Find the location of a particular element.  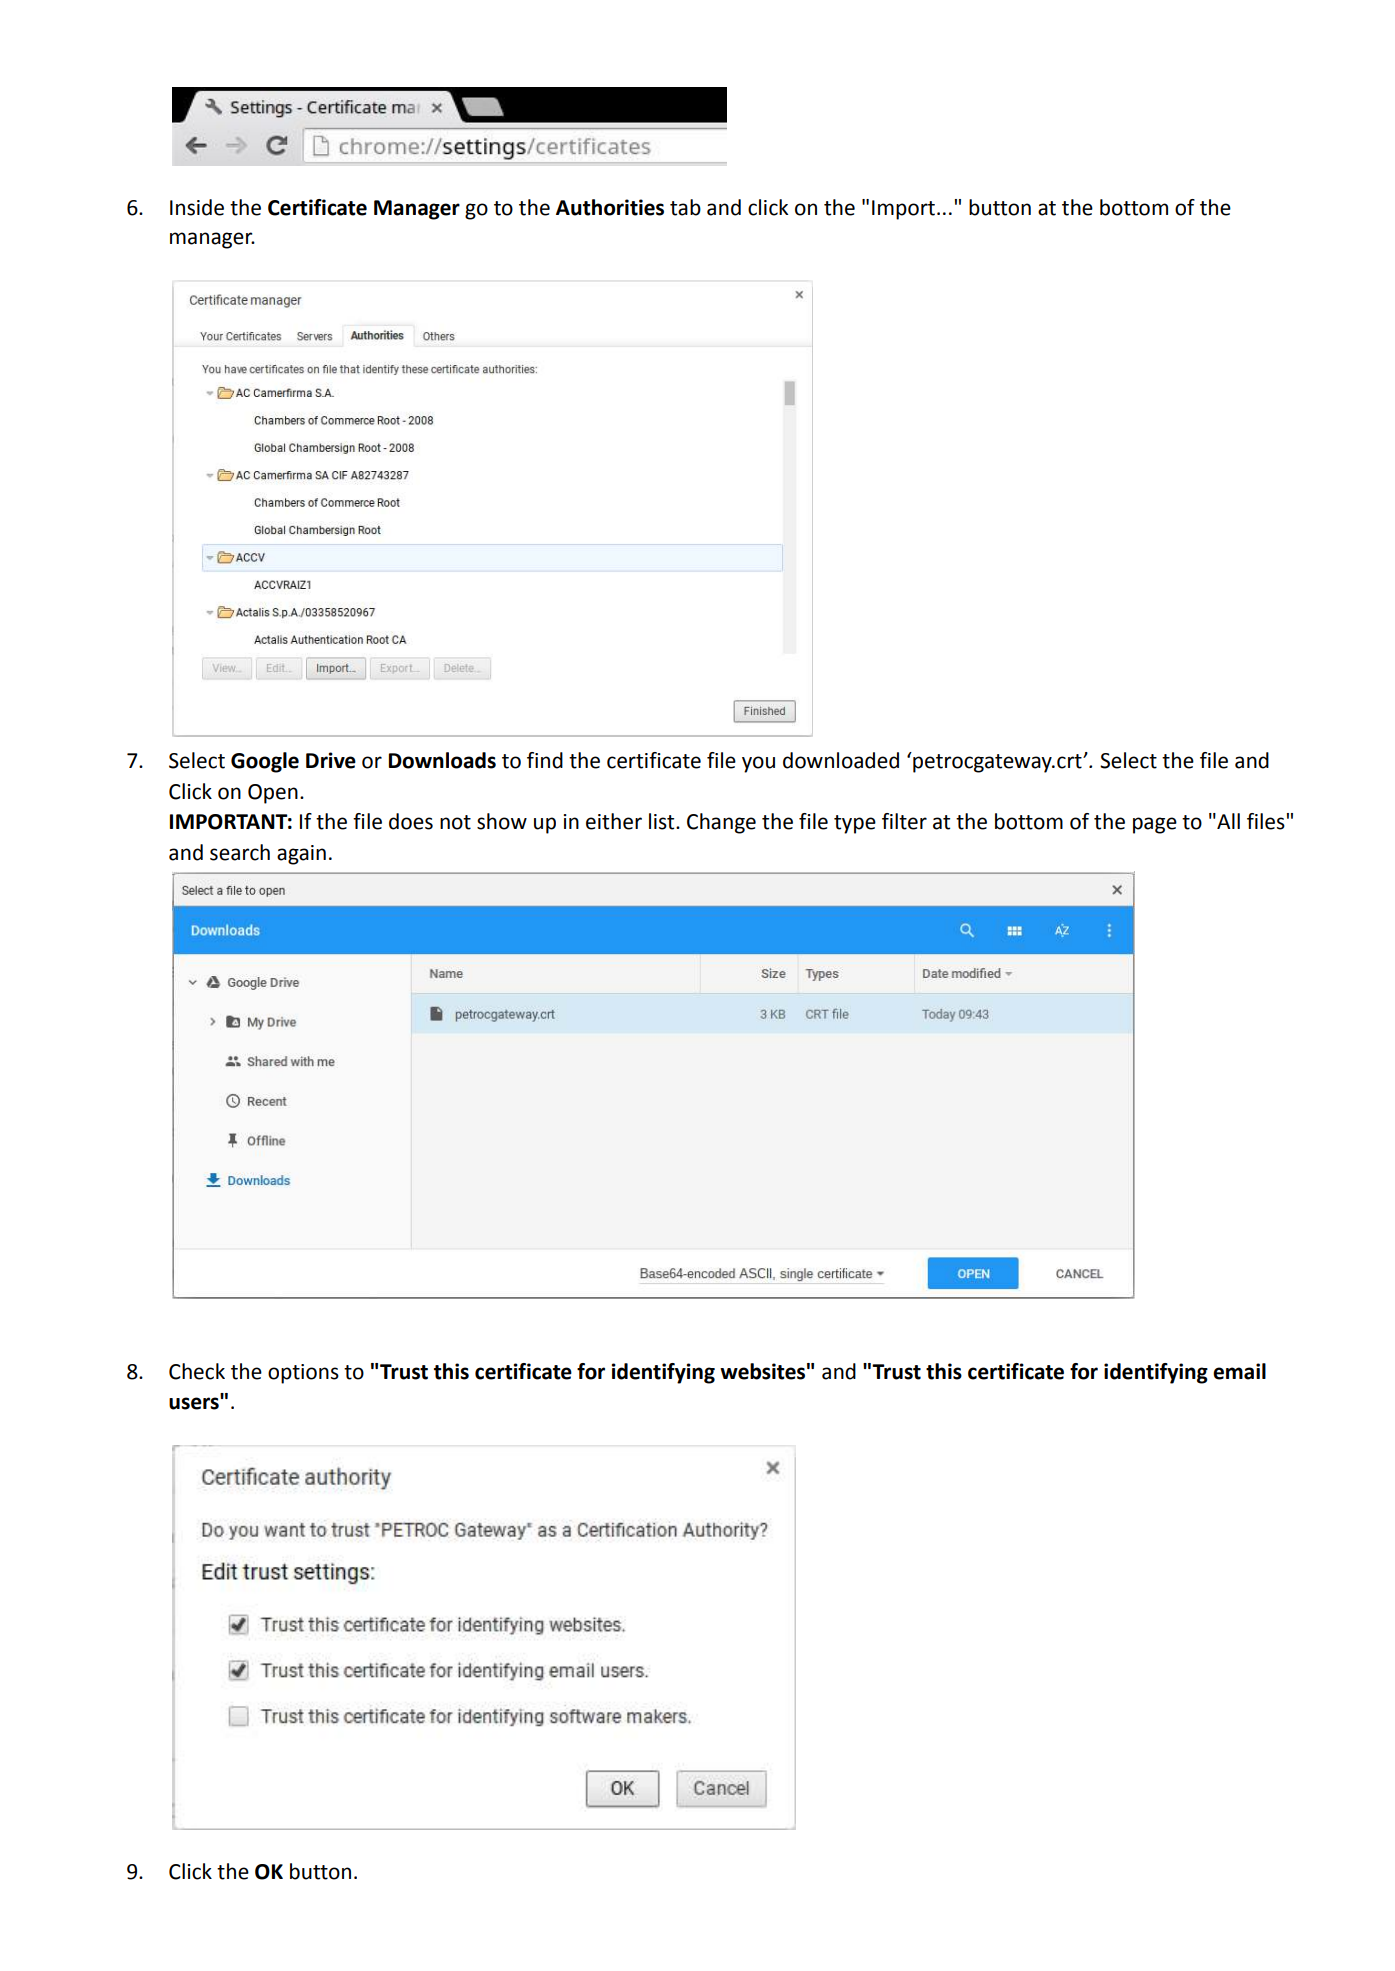

Inside is located at coordinates (197, 207).
